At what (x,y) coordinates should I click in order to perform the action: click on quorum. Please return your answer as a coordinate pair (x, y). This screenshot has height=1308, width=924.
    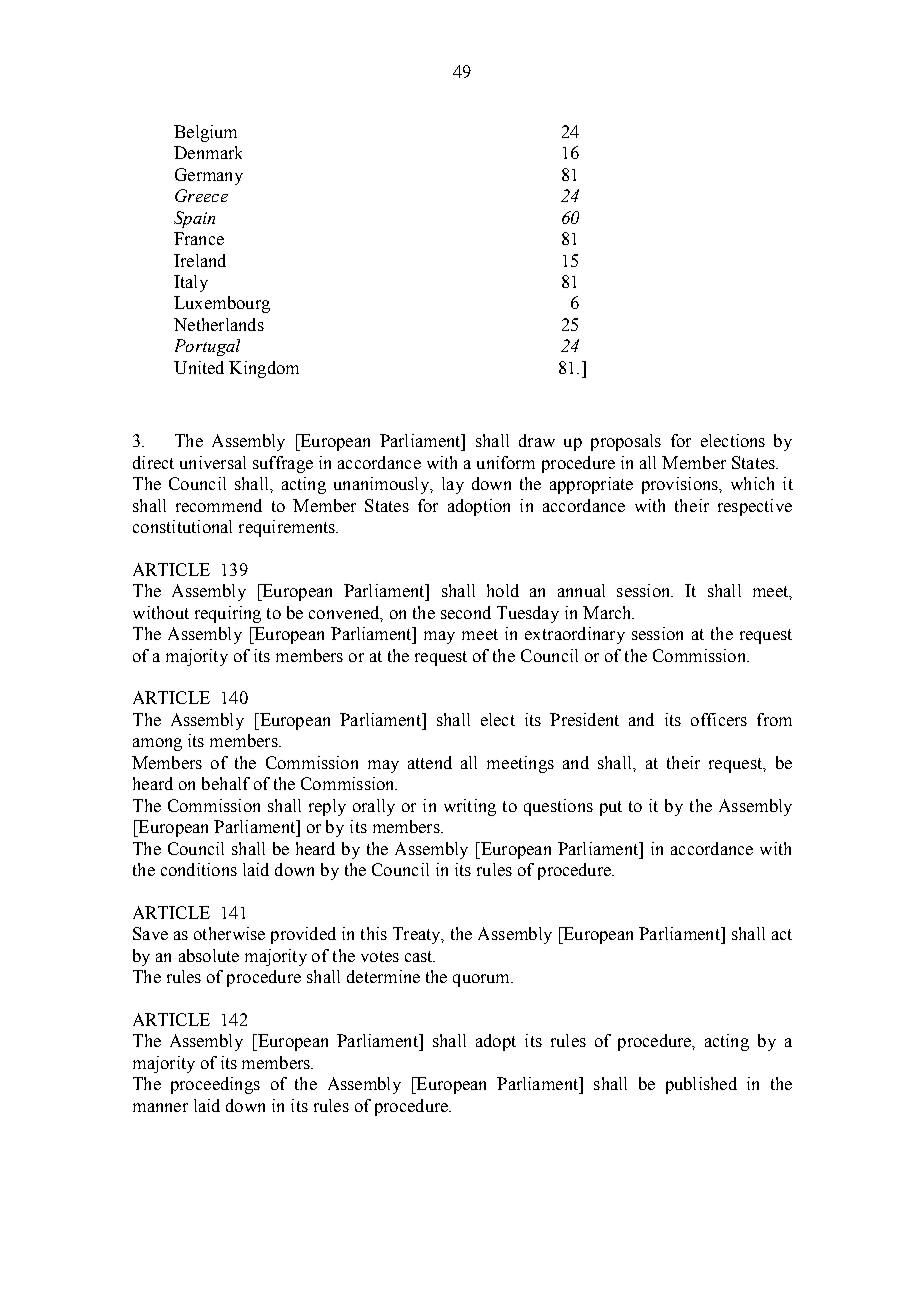
    Looking at the image, I should click on (483, 980).
